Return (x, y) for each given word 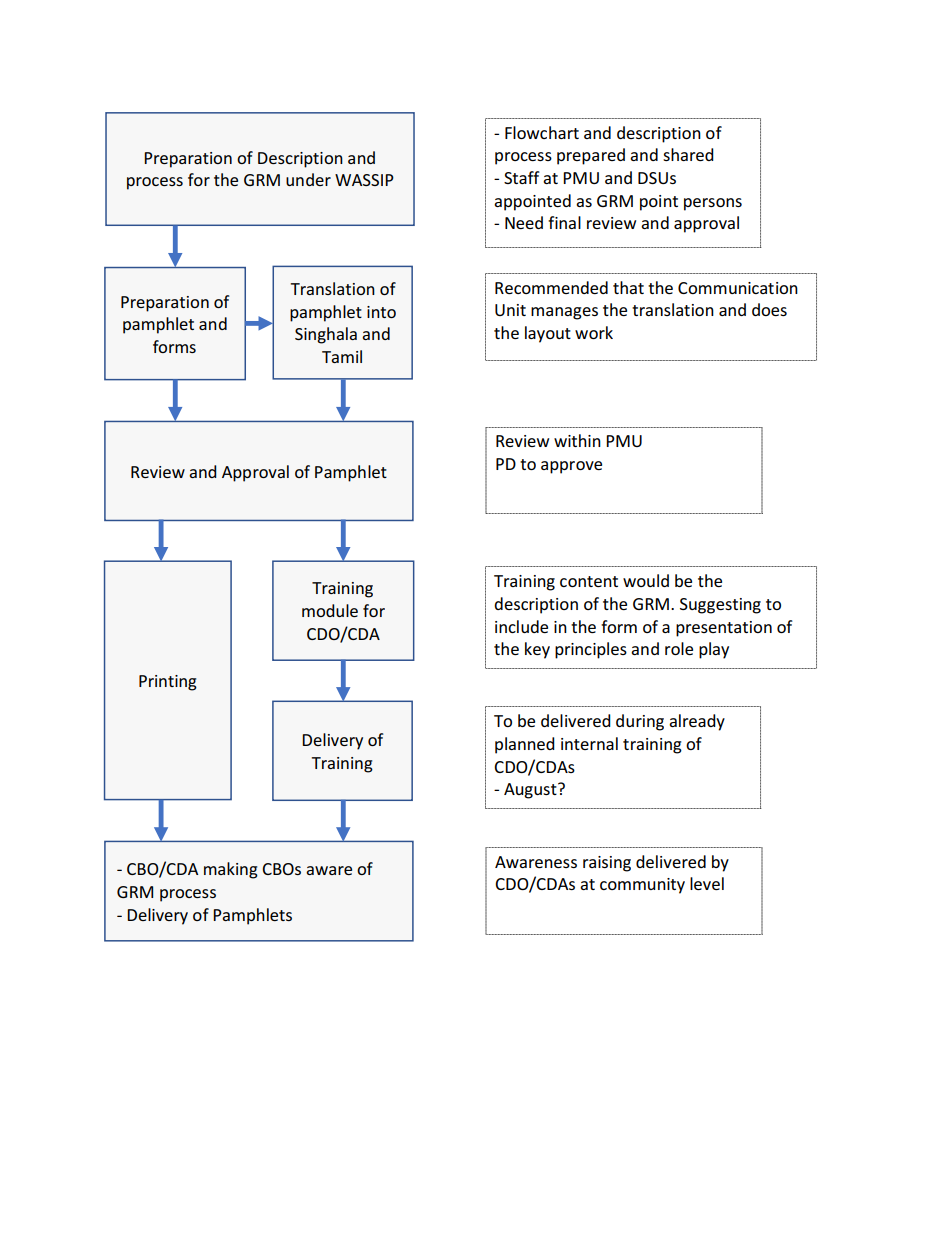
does (769, 309)
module (330, 610)
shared (688, 154)
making (231, 870)
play (714, 650)
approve (571, 467)
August (531, 791)
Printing (168, 683)
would (646, 580)
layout (548, 334)
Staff (522, 177)
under (308, 179)
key (537, 650)
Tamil (342, 356)
